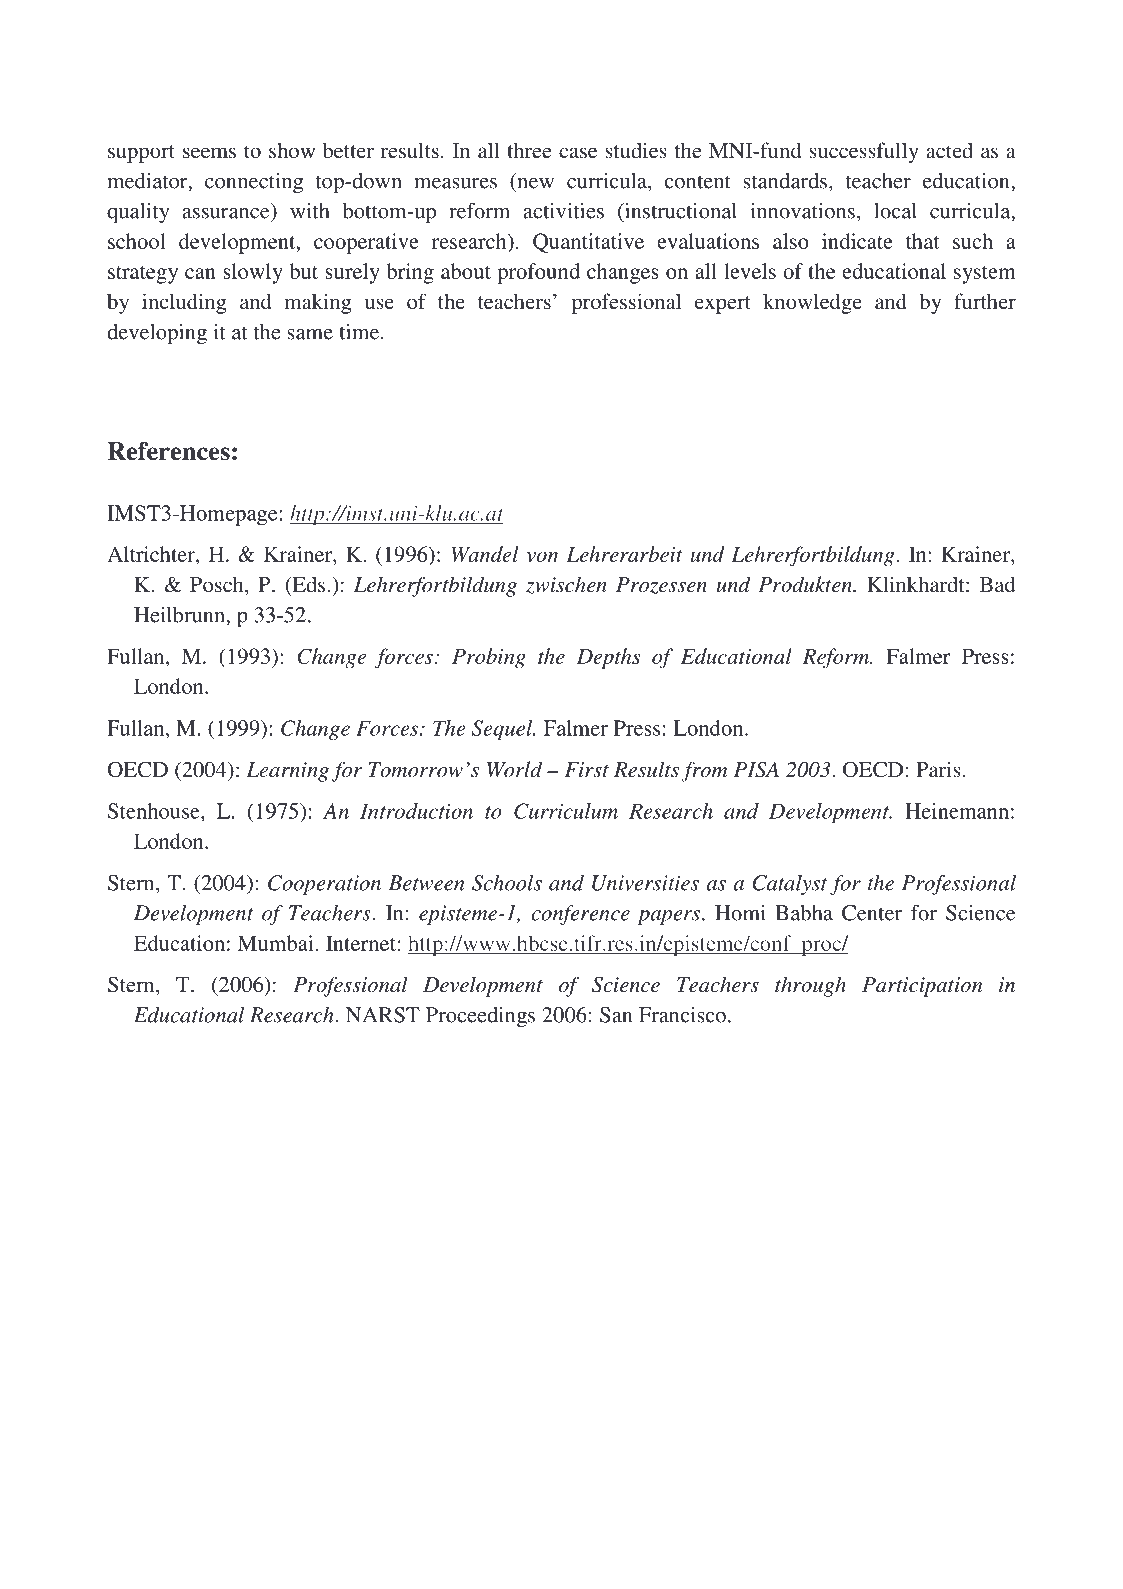  I want to click on Participation, so click(922, 987).
